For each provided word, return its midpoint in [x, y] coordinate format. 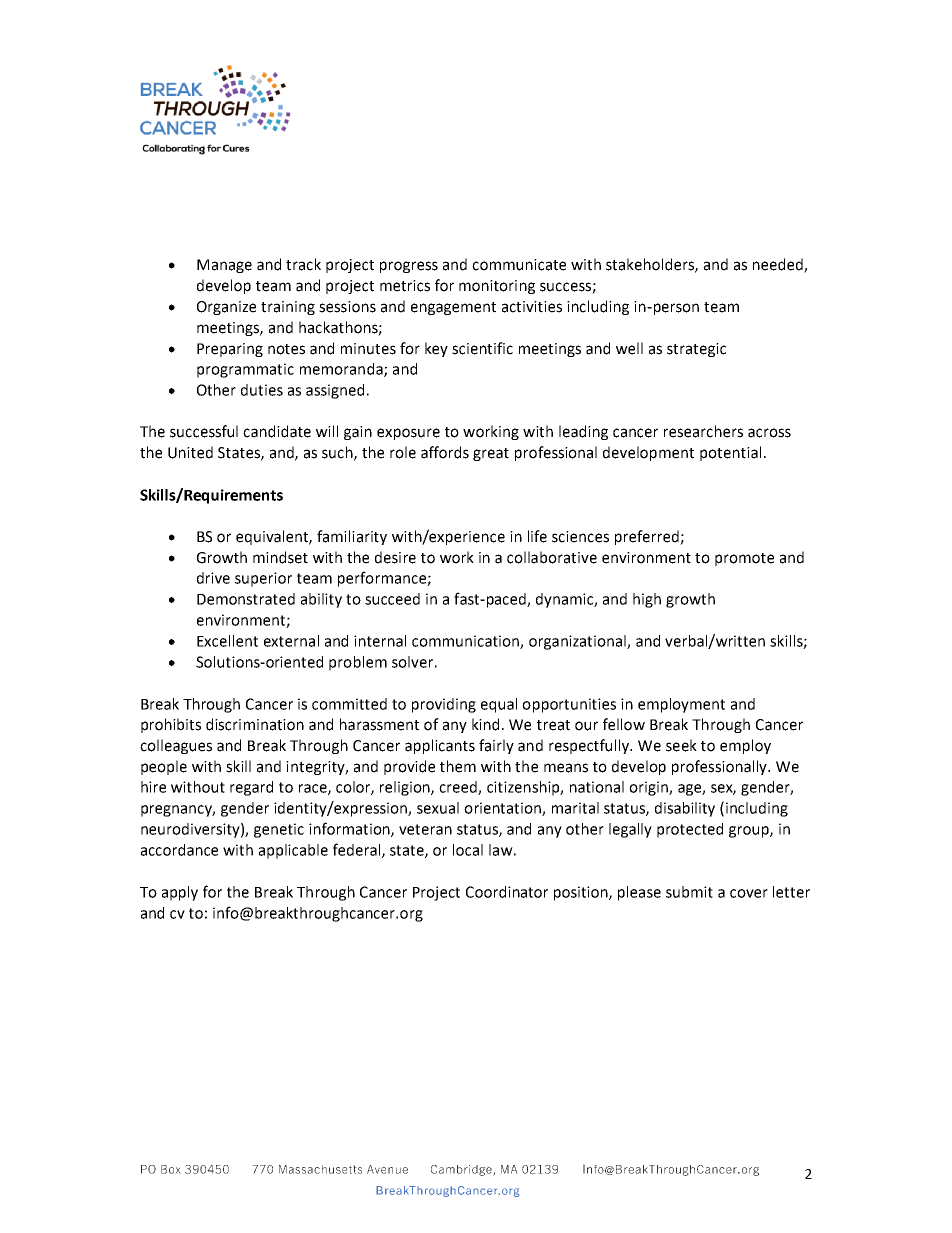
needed [779, 265]
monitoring [497, 287]
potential [730, 453]
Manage [224, 266]
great [491, 454]
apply [180, 893]
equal [499, 705]
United [190, 452]
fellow [624, 724]
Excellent [227, 641]
